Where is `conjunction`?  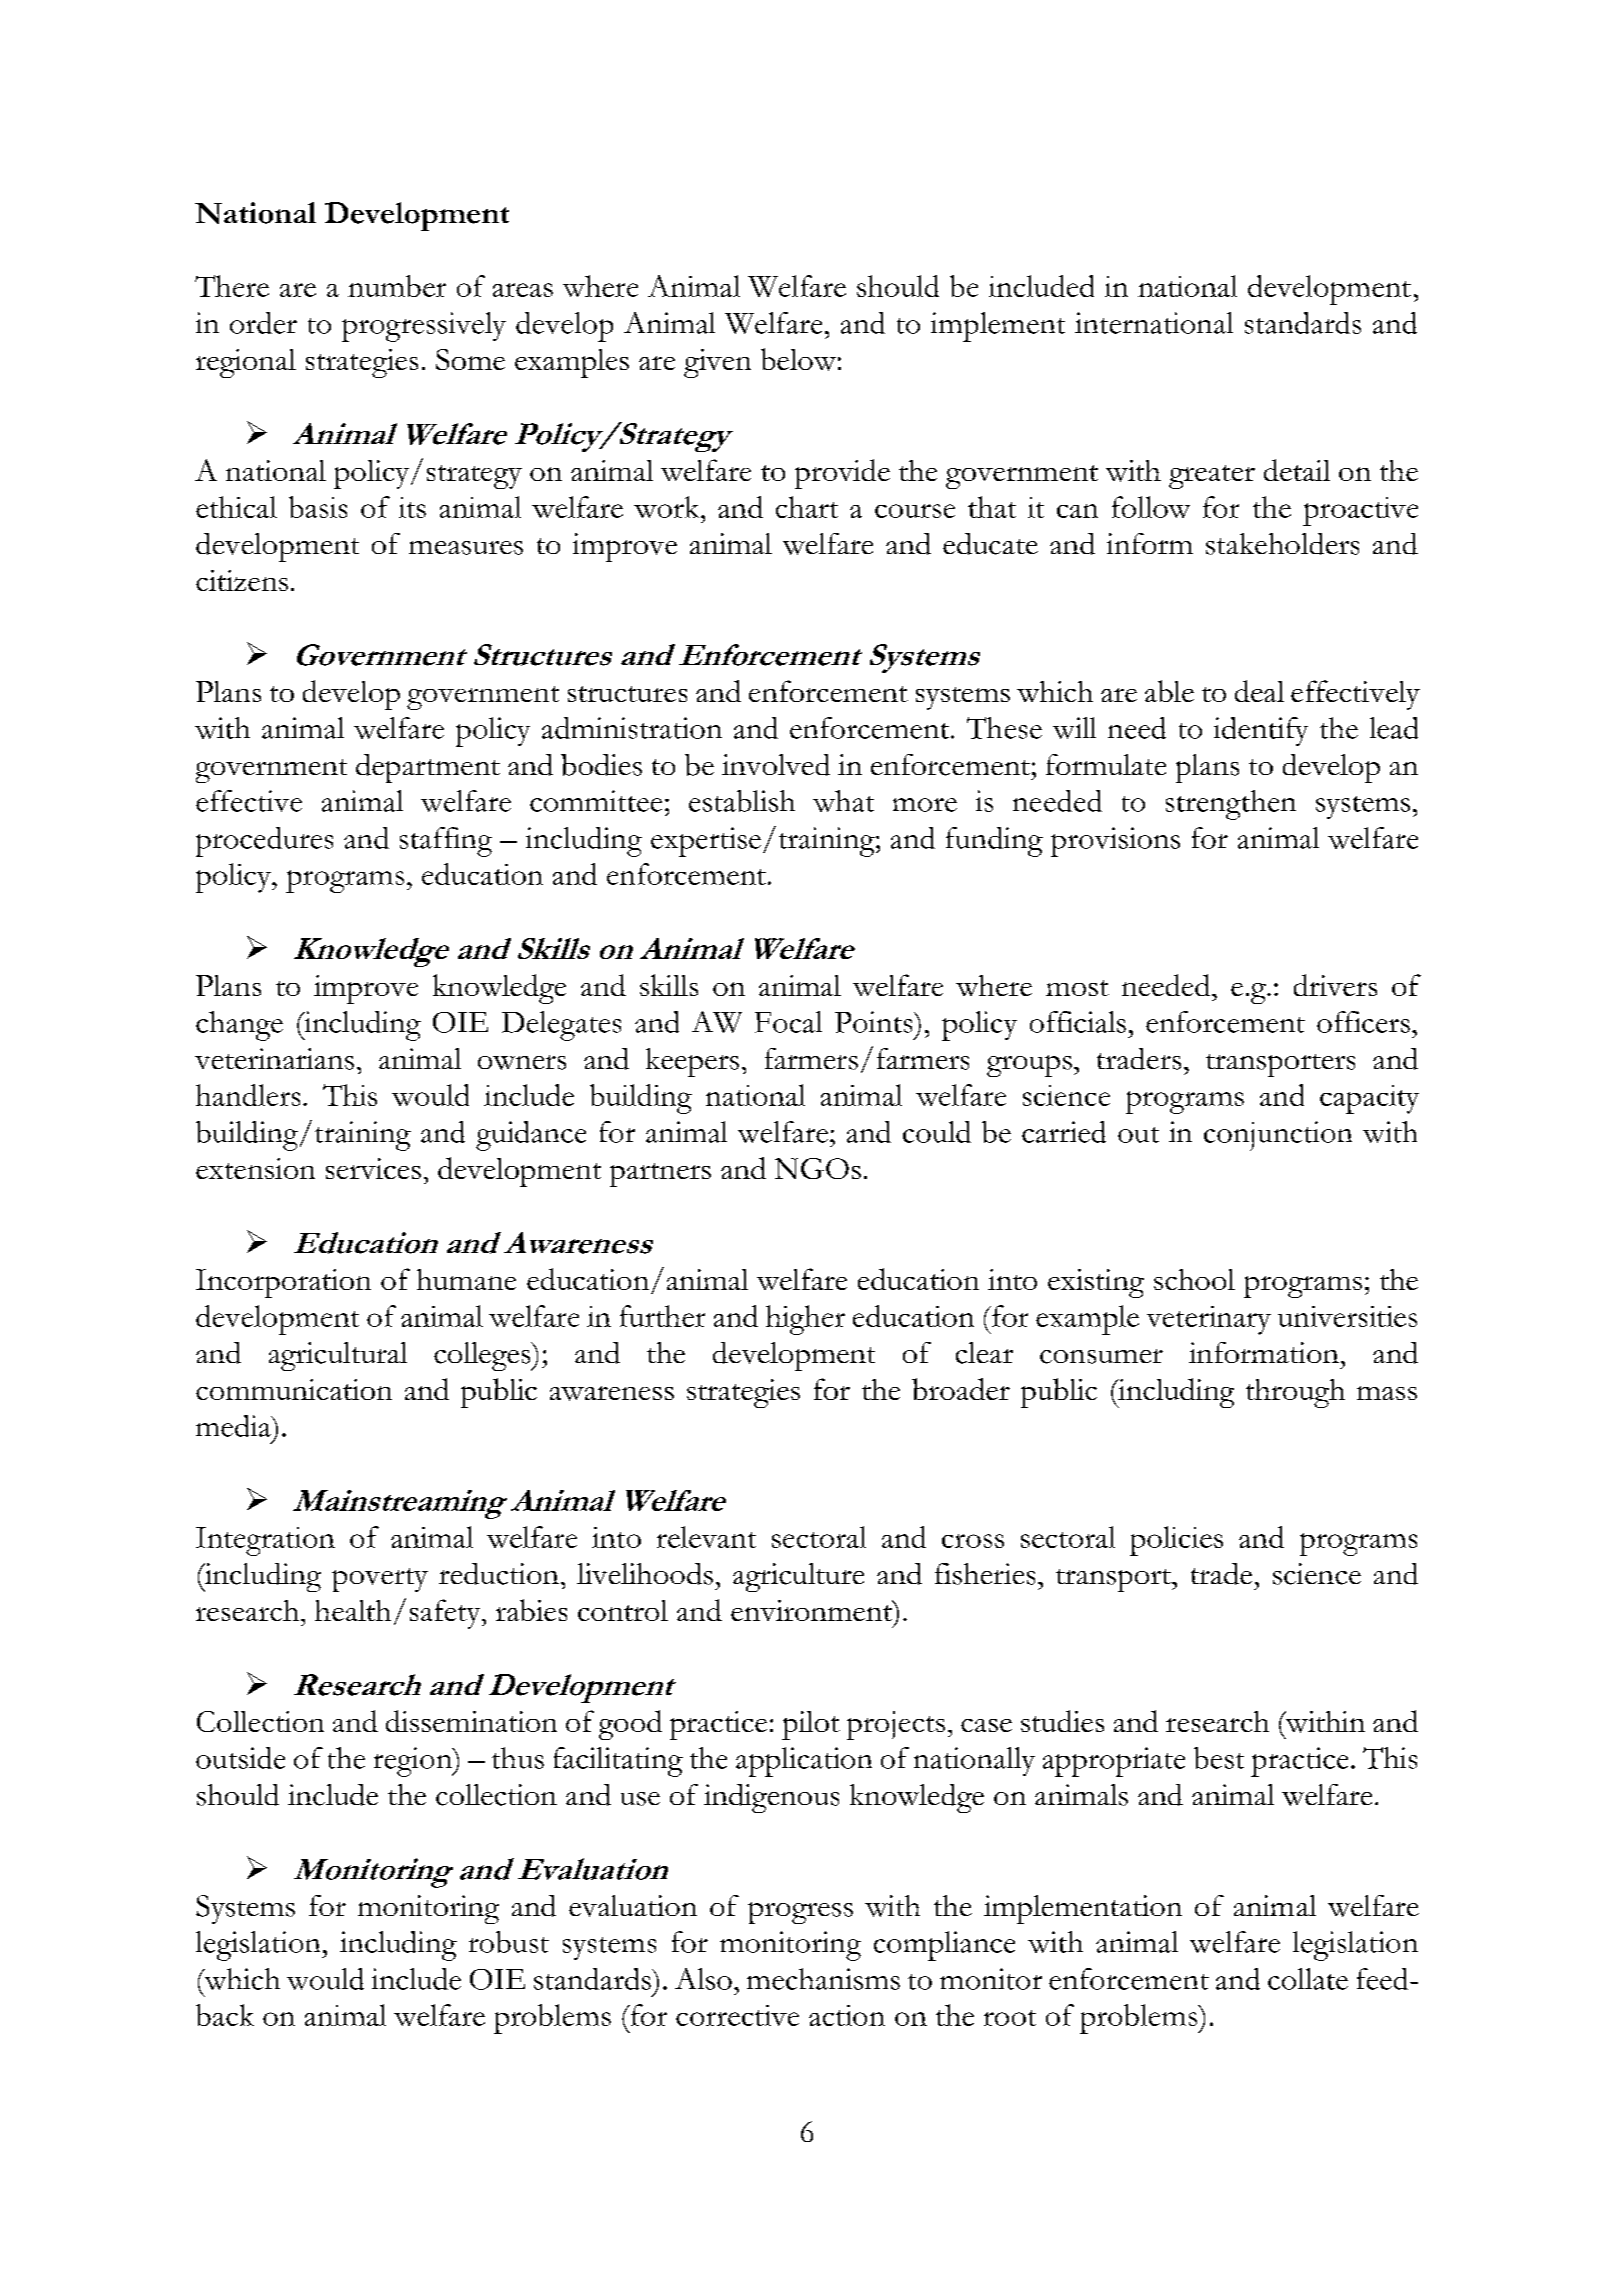 conjunction is located at coordinates (1278, 1136).
